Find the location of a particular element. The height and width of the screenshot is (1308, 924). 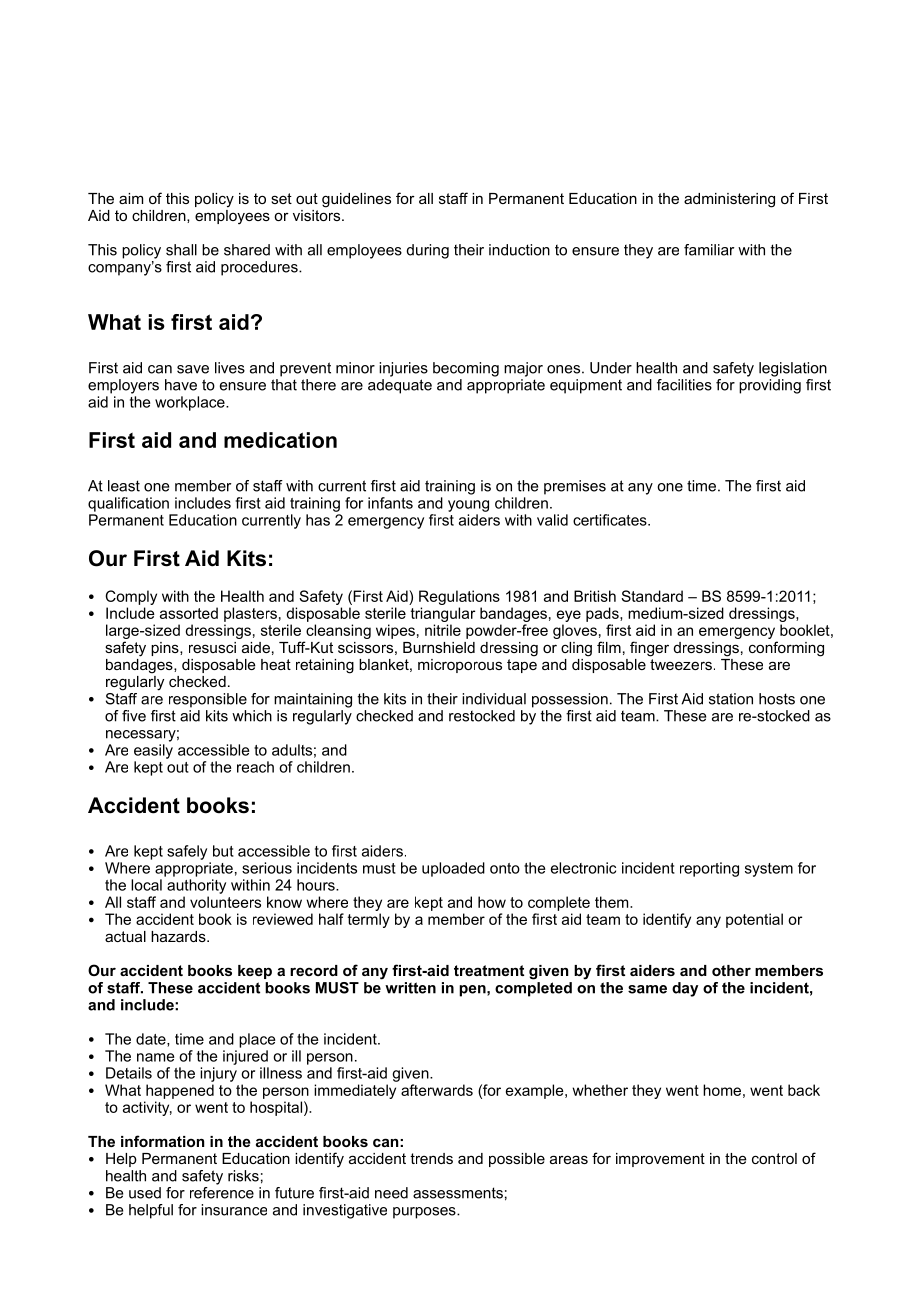

assorted is located at coordinates (189, 613).
